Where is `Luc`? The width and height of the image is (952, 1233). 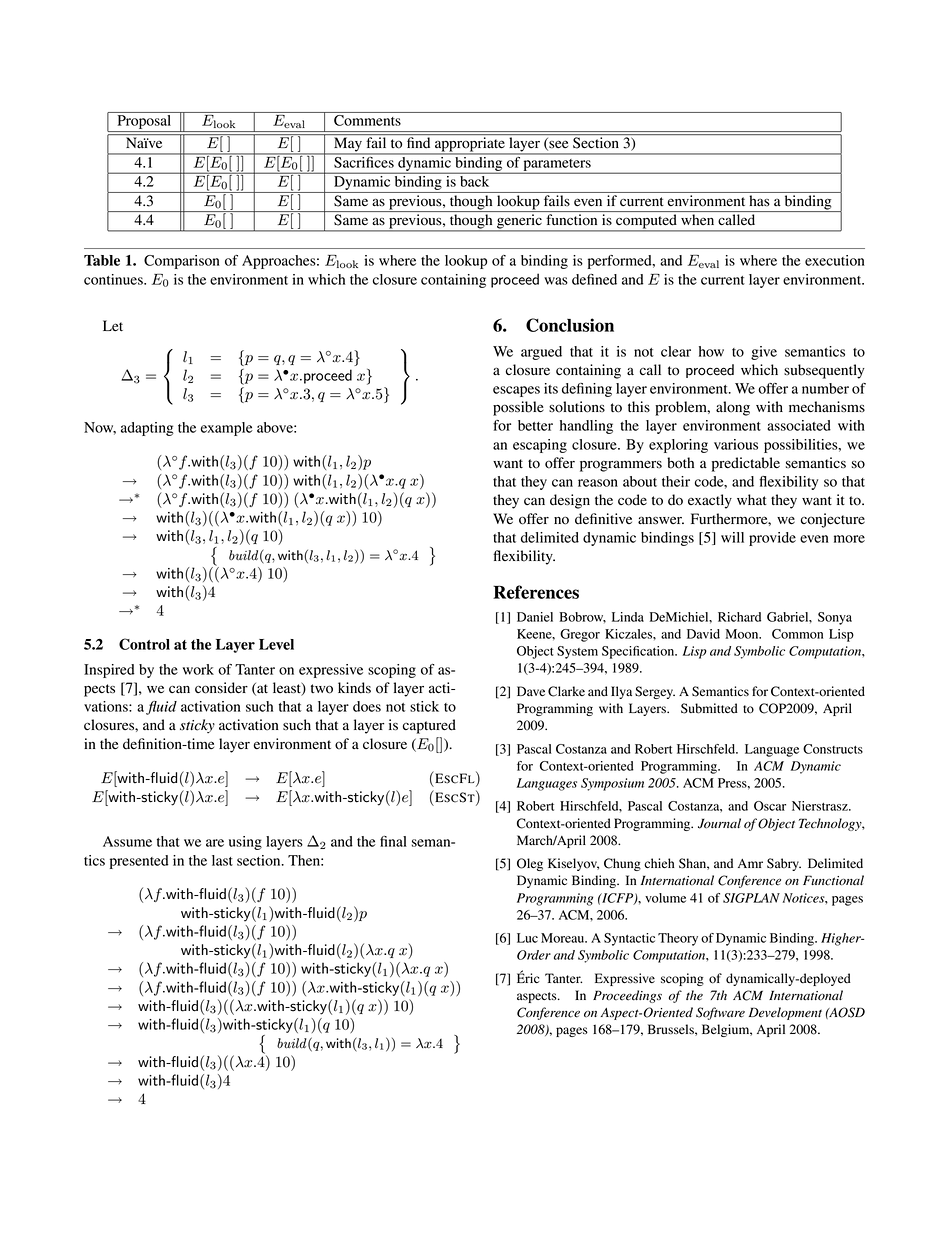 Luc is located at coordinates (527, 938).
